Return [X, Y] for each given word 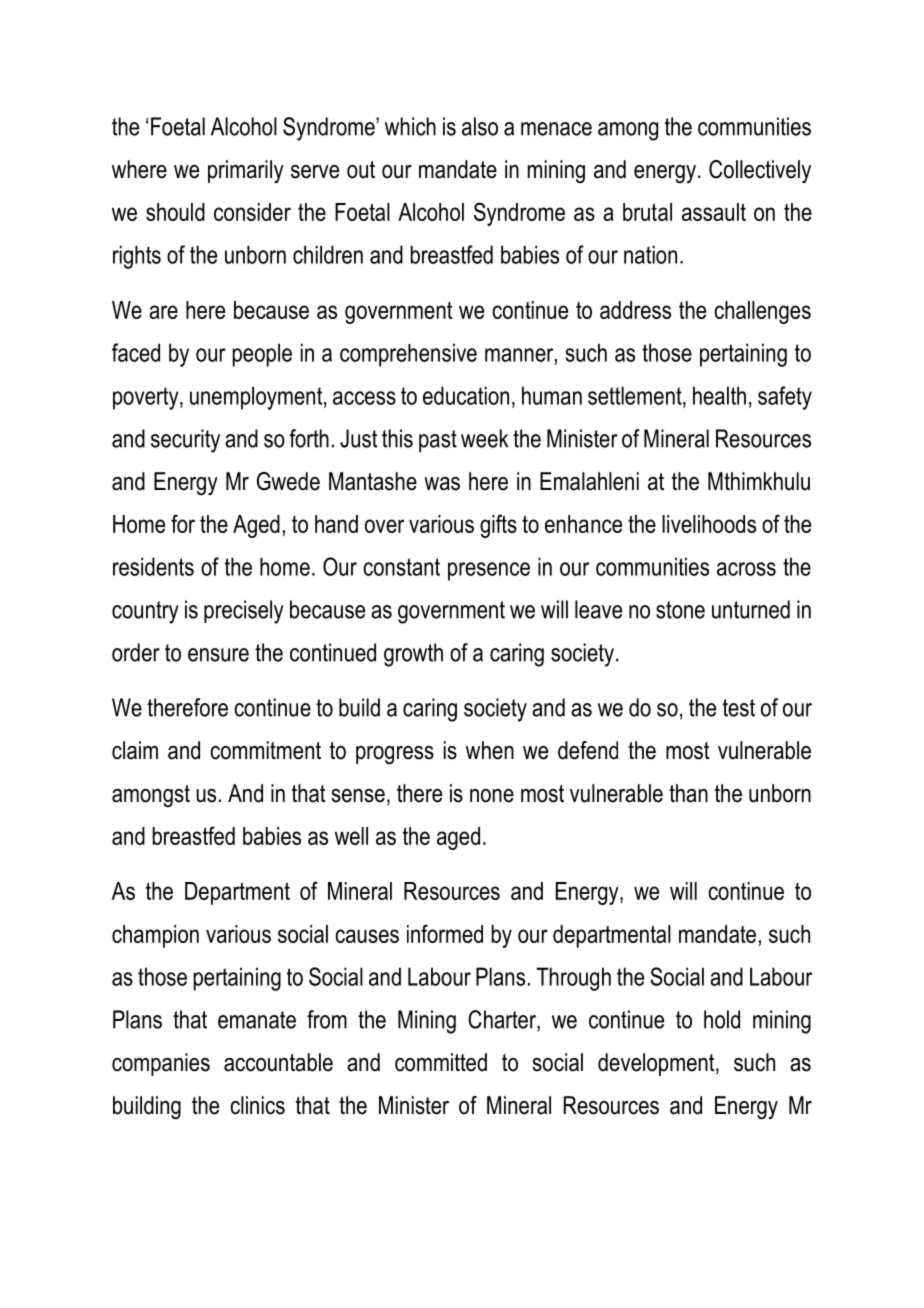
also [480, 126]
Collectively [760, 171]
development [657, 1064]
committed [441, 1062]
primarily [246, 171]
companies [161, 1064]
